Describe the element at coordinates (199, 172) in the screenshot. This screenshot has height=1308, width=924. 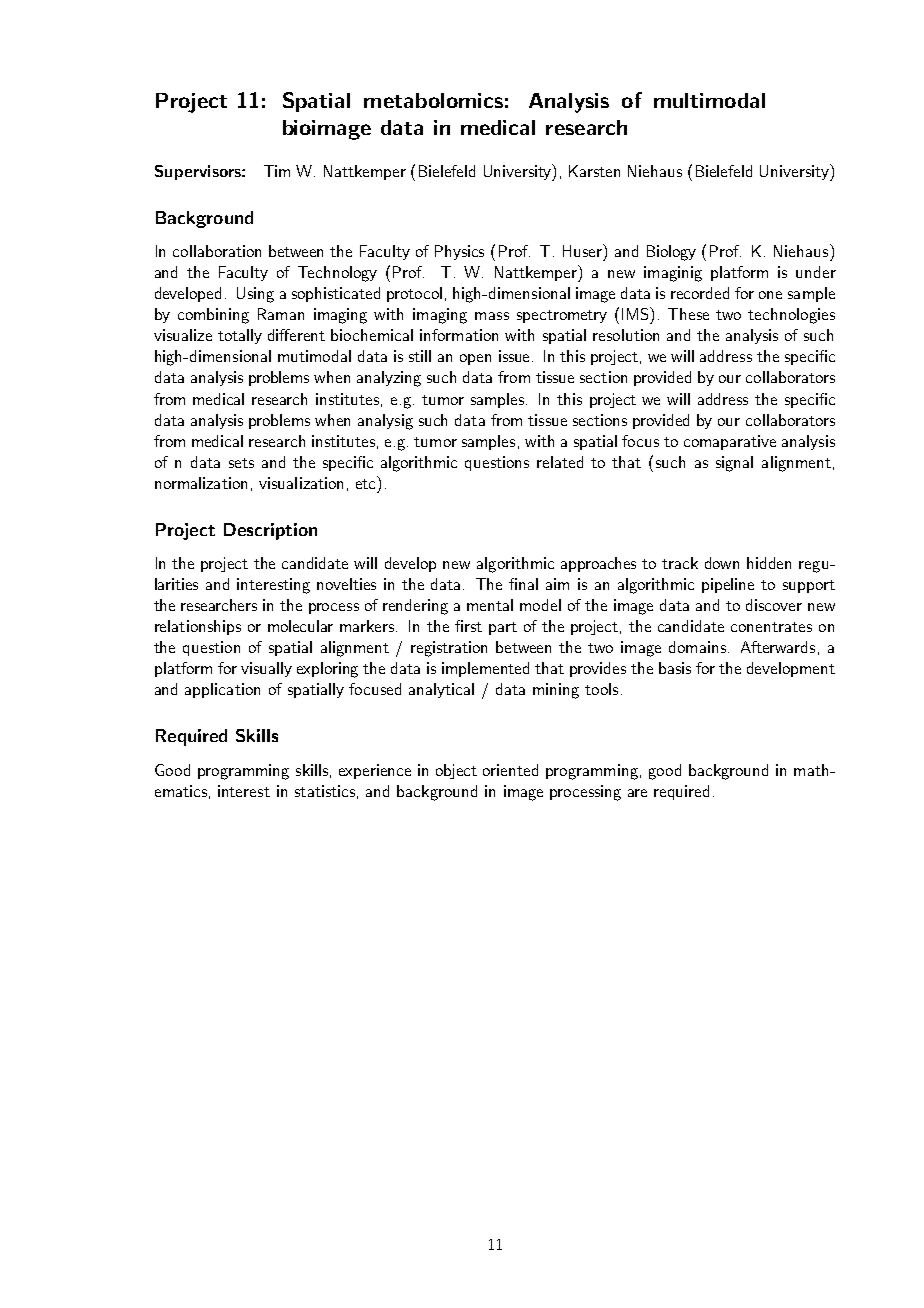
I see `Supervisors` at that location.
